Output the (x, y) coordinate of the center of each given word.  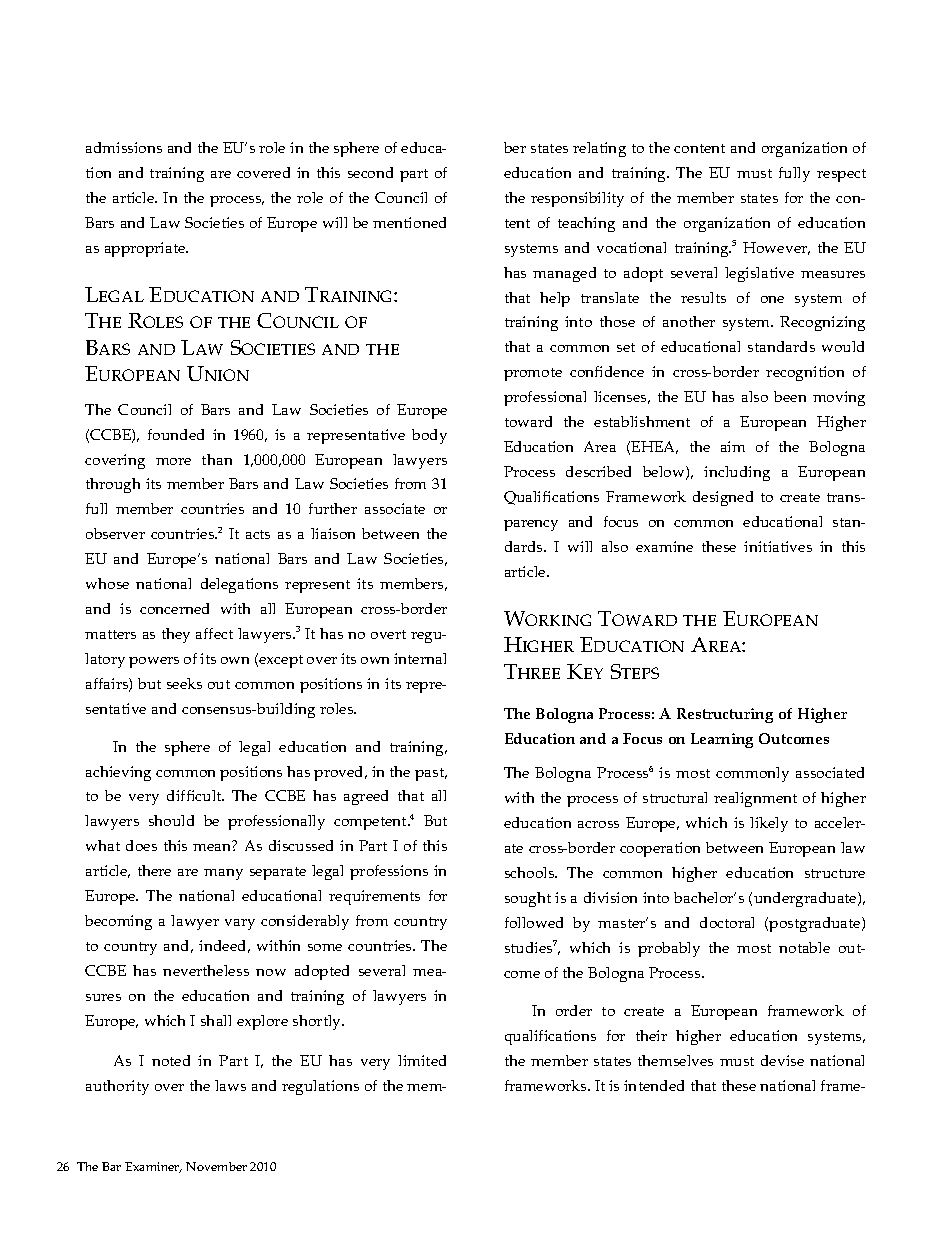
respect (841, 175)
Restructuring (725, 715)
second (370, 172)
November (216, 1166)
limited (422, 1060)
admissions (124, 147)
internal (420, 658)
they (176, 635)
